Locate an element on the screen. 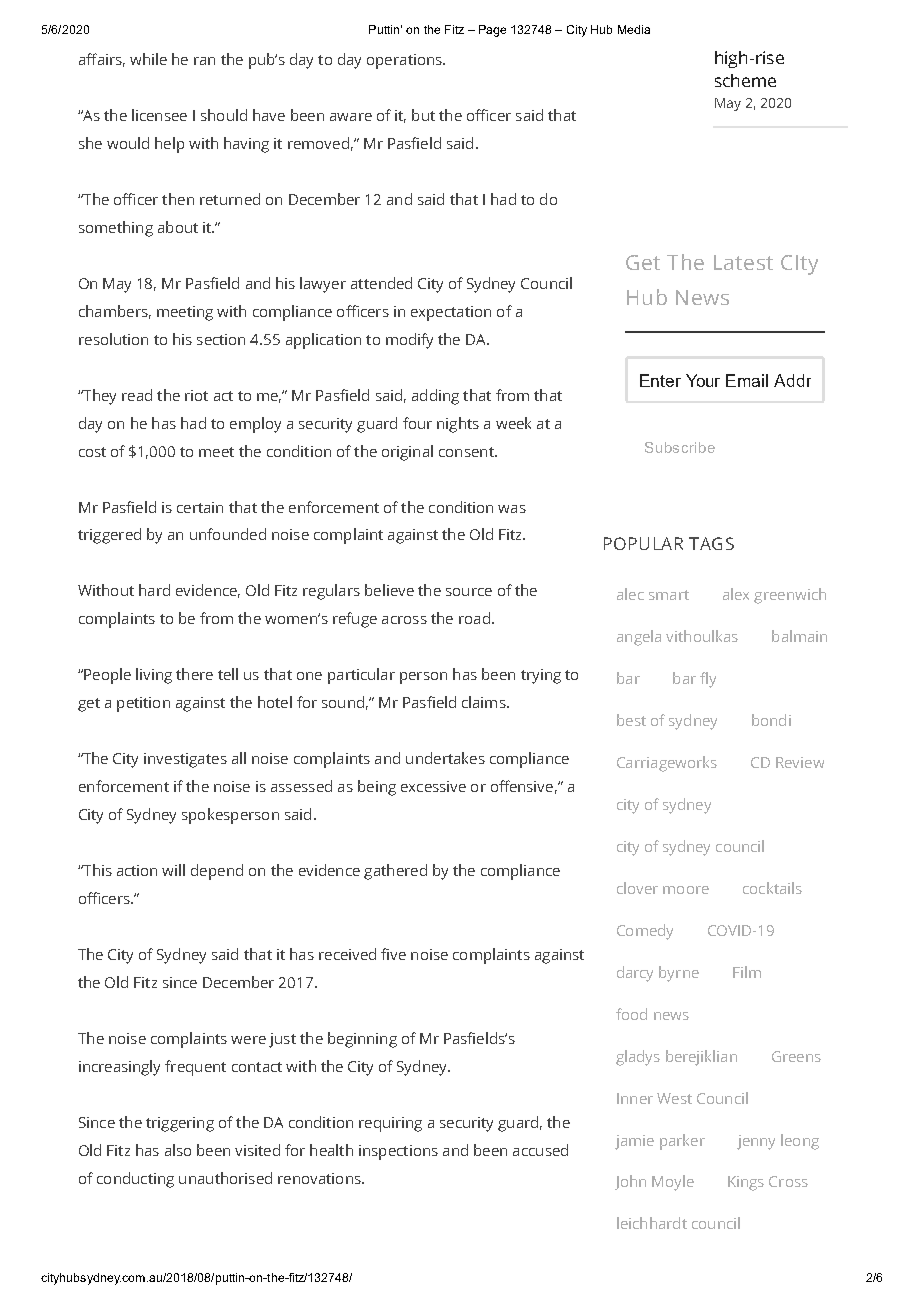 The width and height of the screenshot is (924, 1308). riot is located at coordinates (196, 395).
